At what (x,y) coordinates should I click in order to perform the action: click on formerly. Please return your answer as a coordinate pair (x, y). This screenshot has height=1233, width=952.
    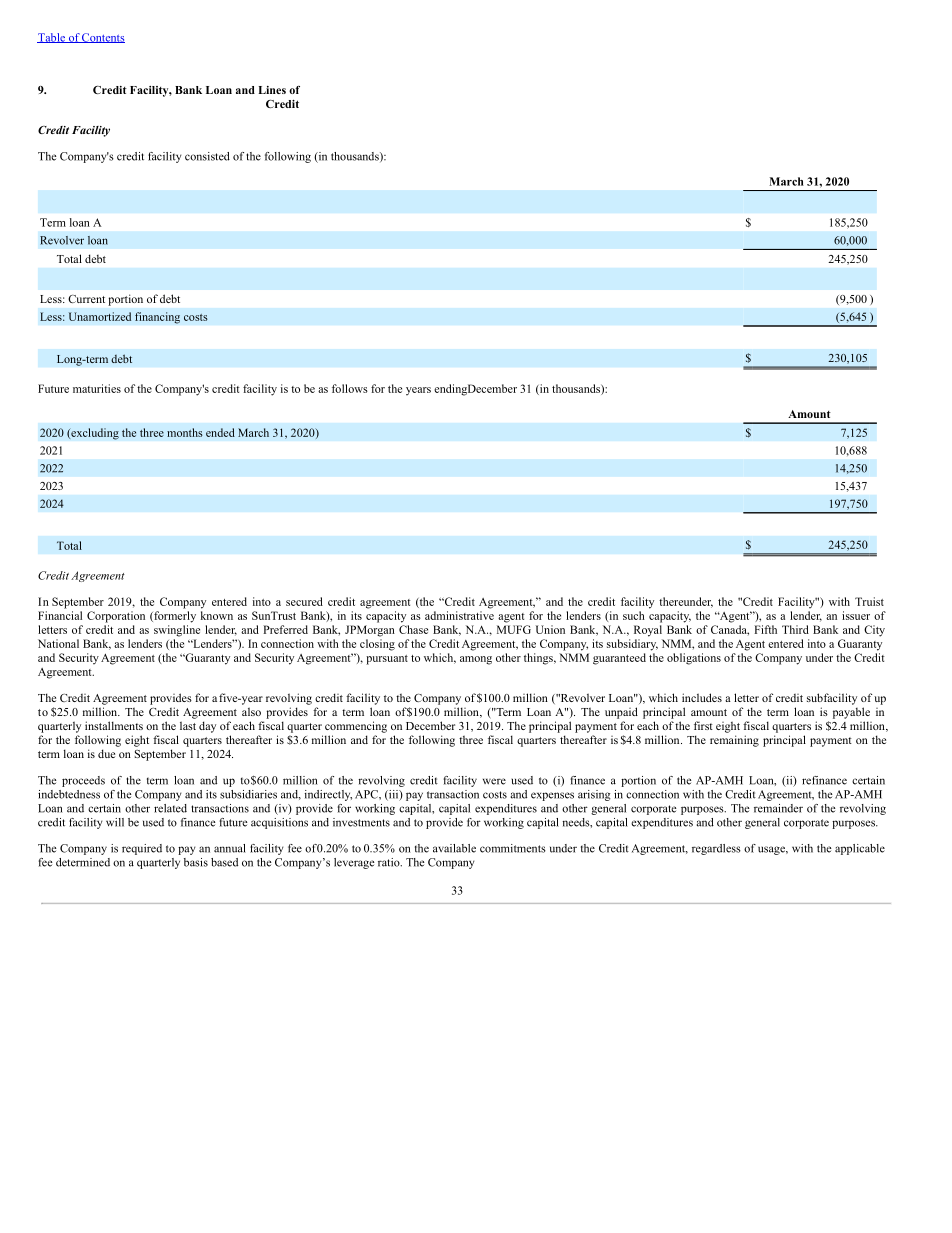
    Looking at the image, I should click on (174, 617).
